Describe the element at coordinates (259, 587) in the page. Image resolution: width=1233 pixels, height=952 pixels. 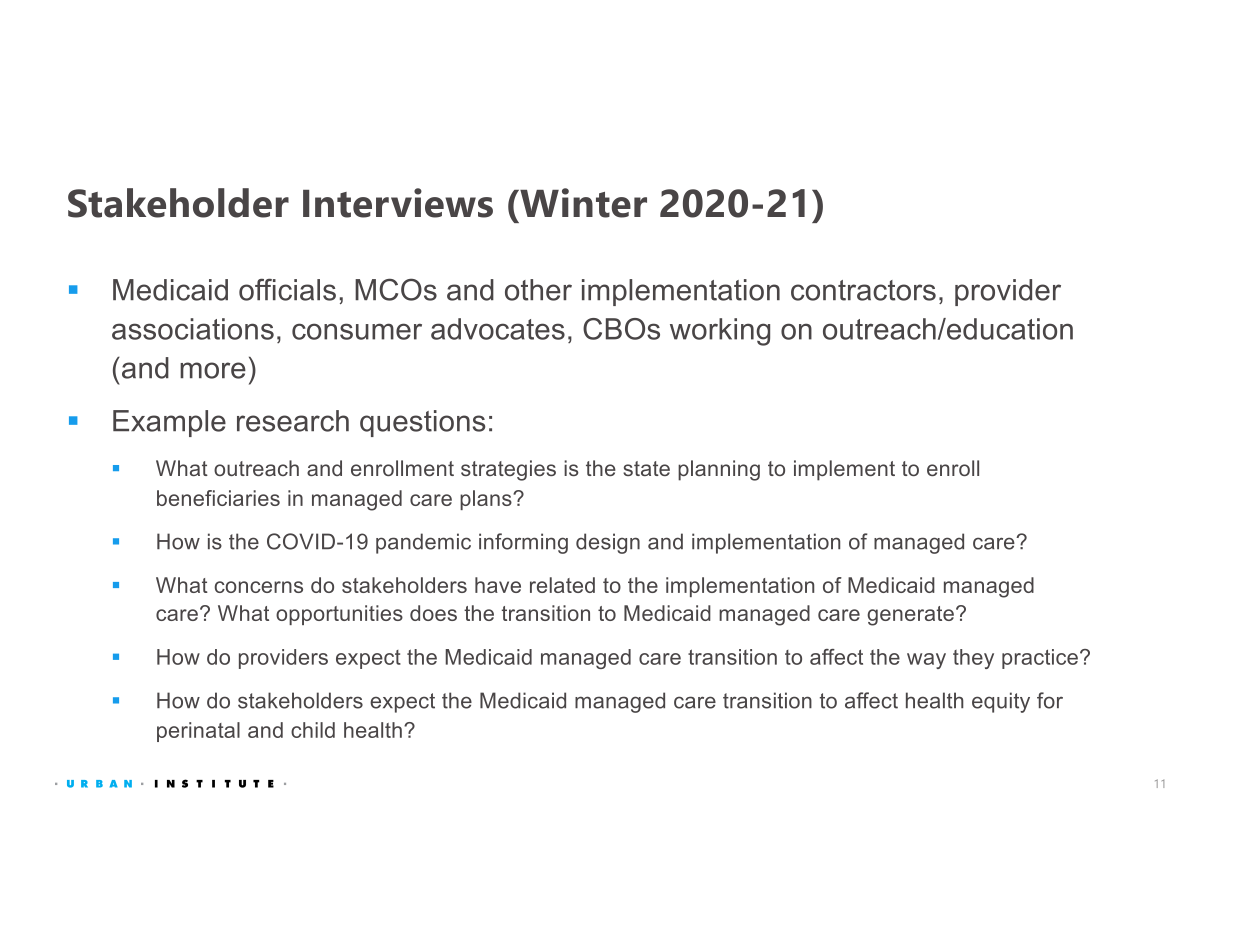
I see `concerns` at that location.
